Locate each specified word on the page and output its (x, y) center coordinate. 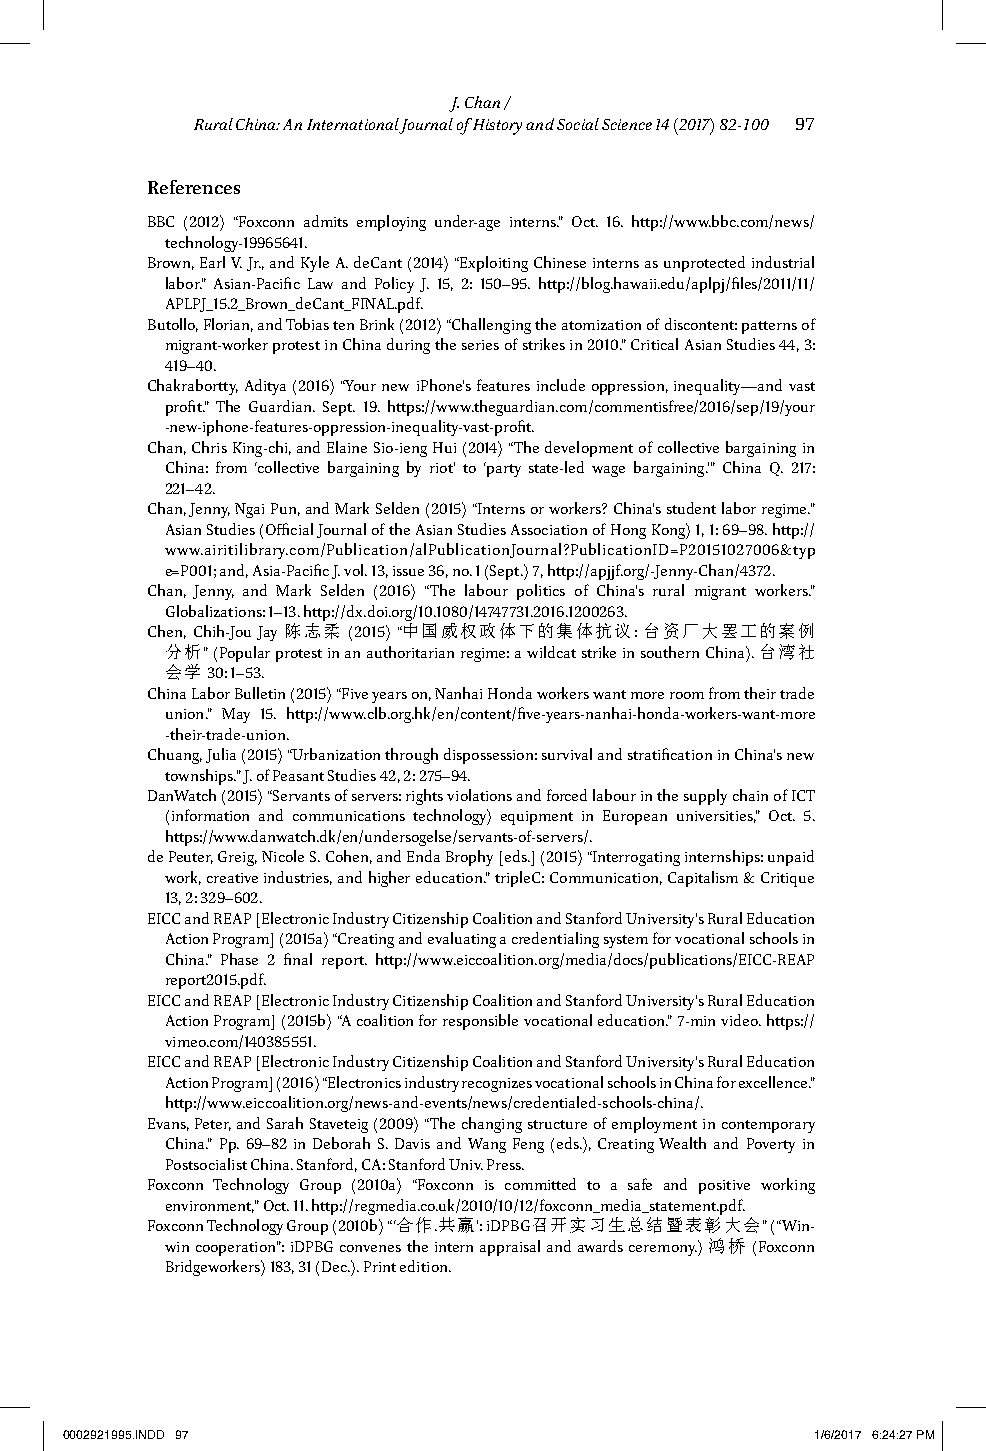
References (194, 187)
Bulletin (260, 693)
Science (627, 124)
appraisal (510, 1248)
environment (210, 1207)
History (497, 127)
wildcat (551, 652)
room (687, 695)
